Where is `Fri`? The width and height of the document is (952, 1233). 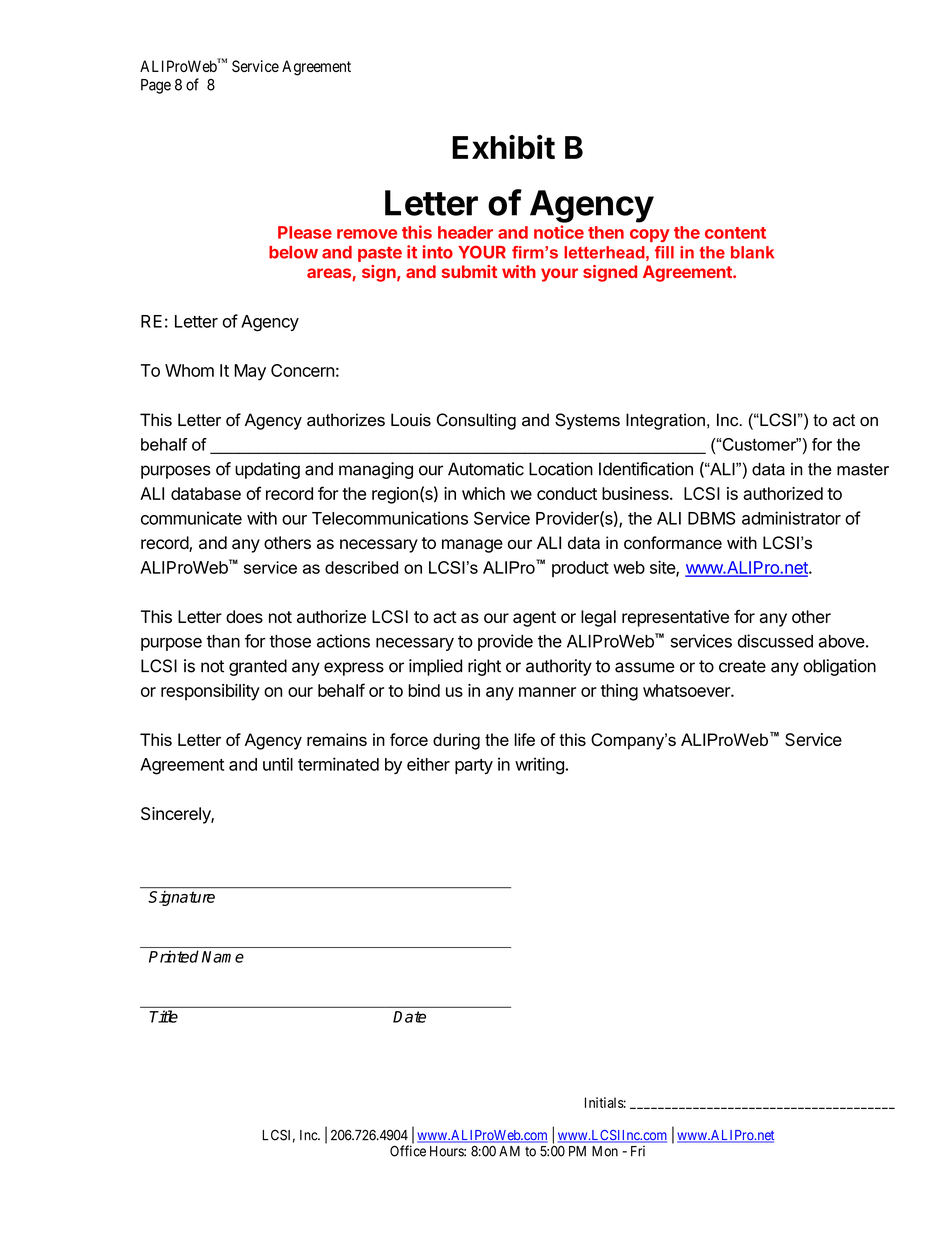
Fri is located at coordinates (638, 1150).
